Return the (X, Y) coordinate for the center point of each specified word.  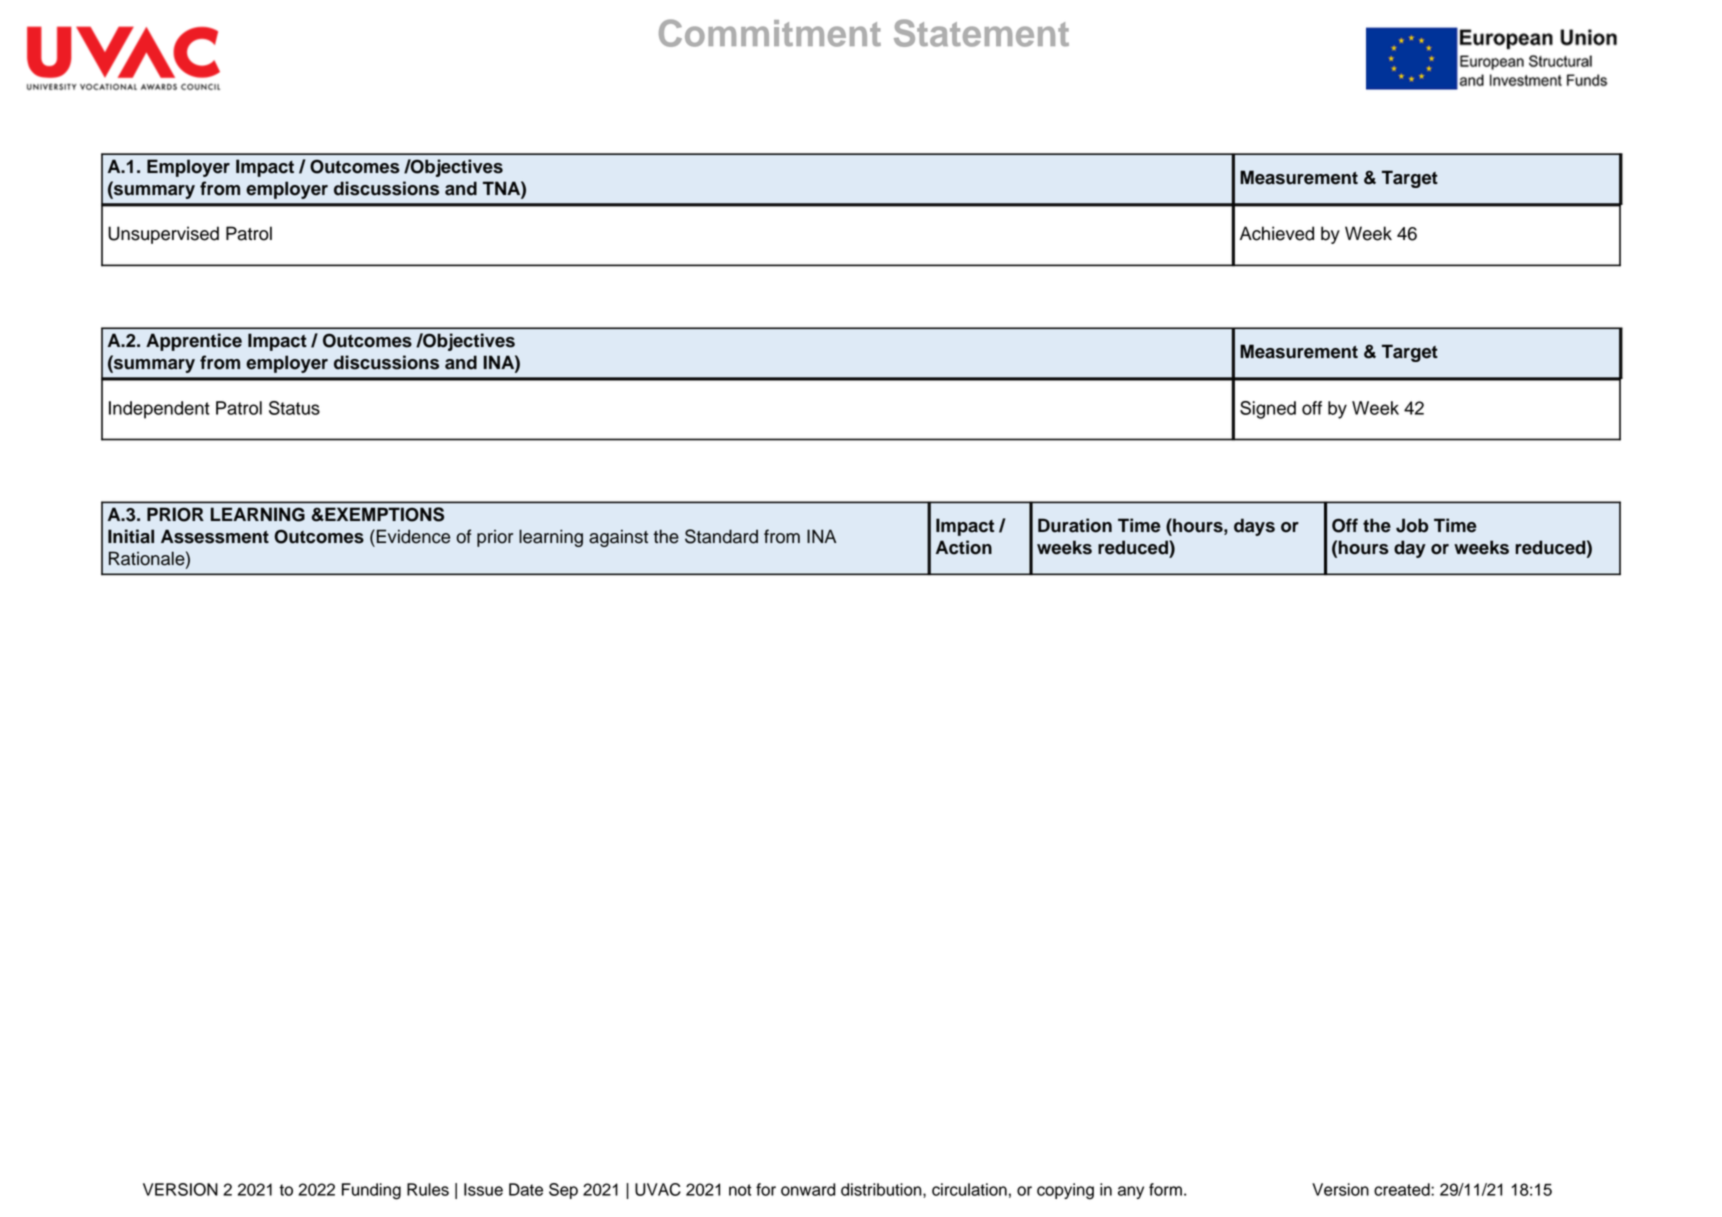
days (1254, 527)
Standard (721, 536)
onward (808, 1189)
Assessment (215, 536)
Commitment (770, 33)
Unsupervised (163, 235)
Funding (371, 1191)
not (740, 1190)
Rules (428, 1189)
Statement (981, 33)
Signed (1268, 410)
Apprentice (194, 342)
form (1165, 1189)
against (618, 538)
